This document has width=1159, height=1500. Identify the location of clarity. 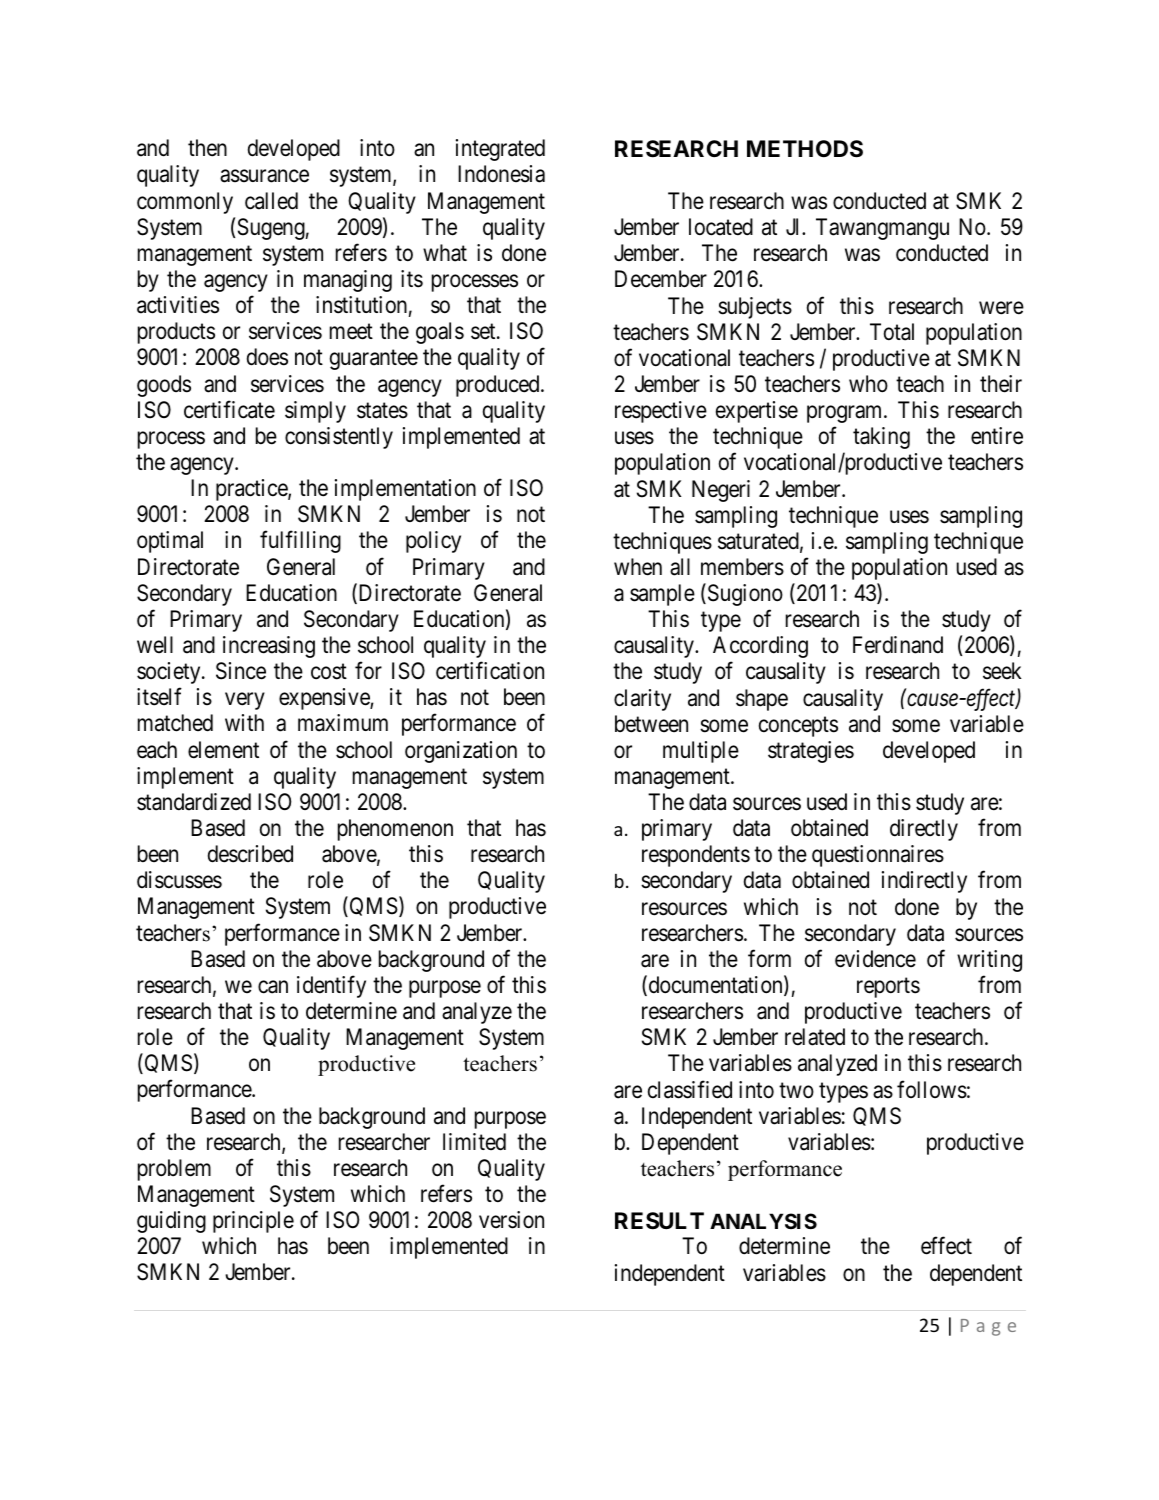
(642, 700).
